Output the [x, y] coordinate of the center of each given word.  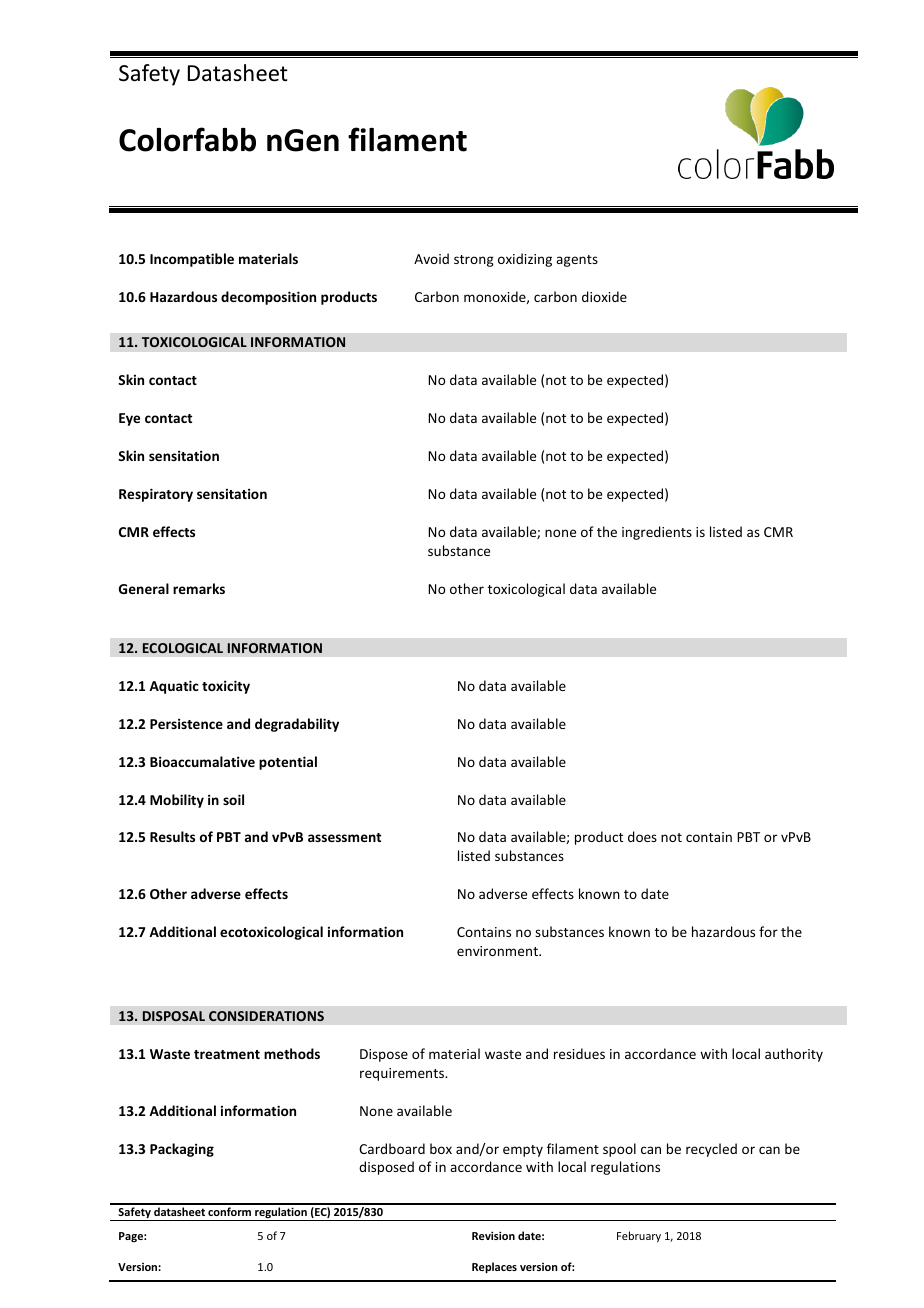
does [642, 836]
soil [233, 799]
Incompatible [192, 260]
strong [474, 261]
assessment [344, 837]
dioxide [604, 296]
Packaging [182, 1150]
